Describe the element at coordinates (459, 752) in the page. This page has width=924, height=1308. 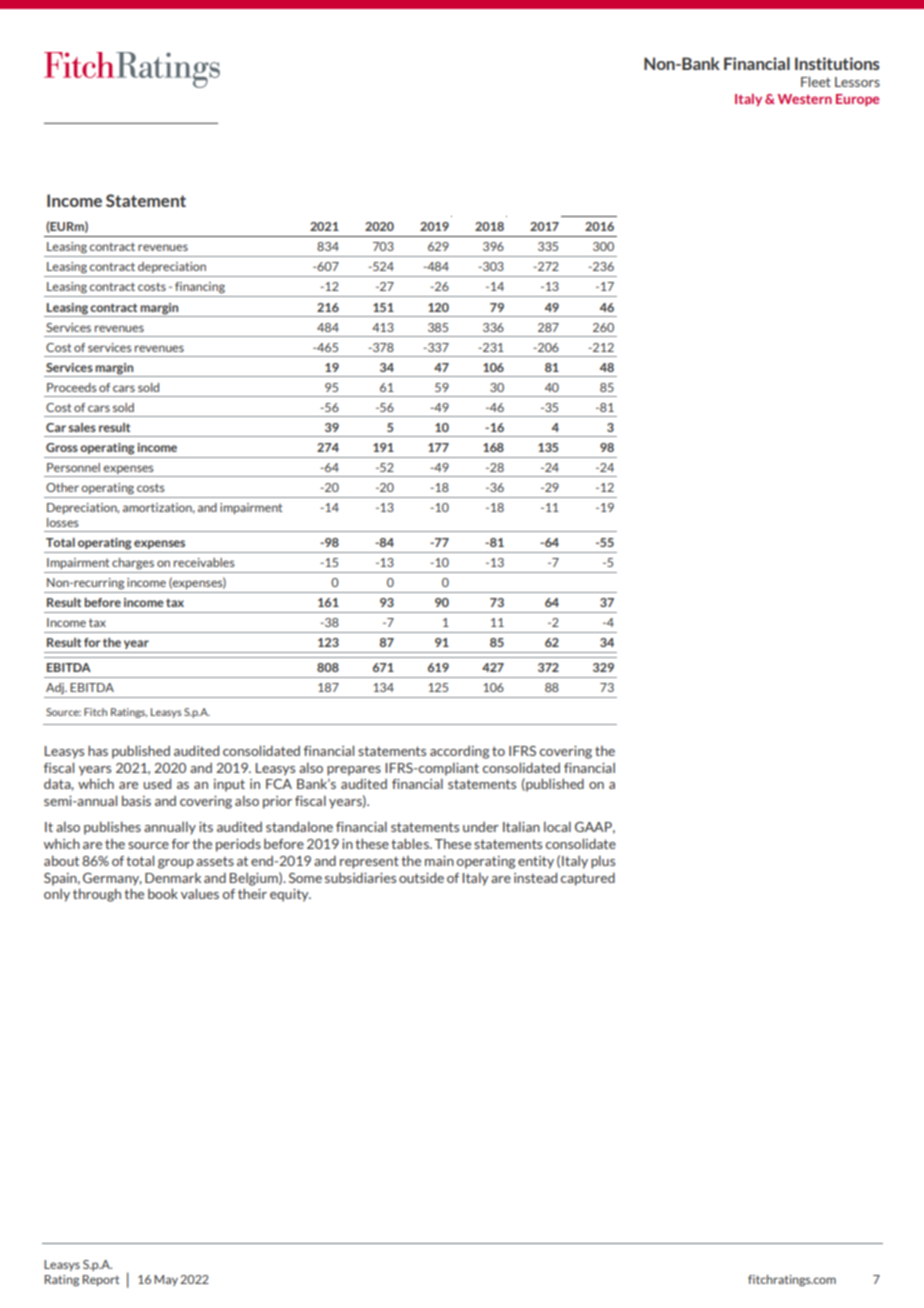
I see `according` at that location.
